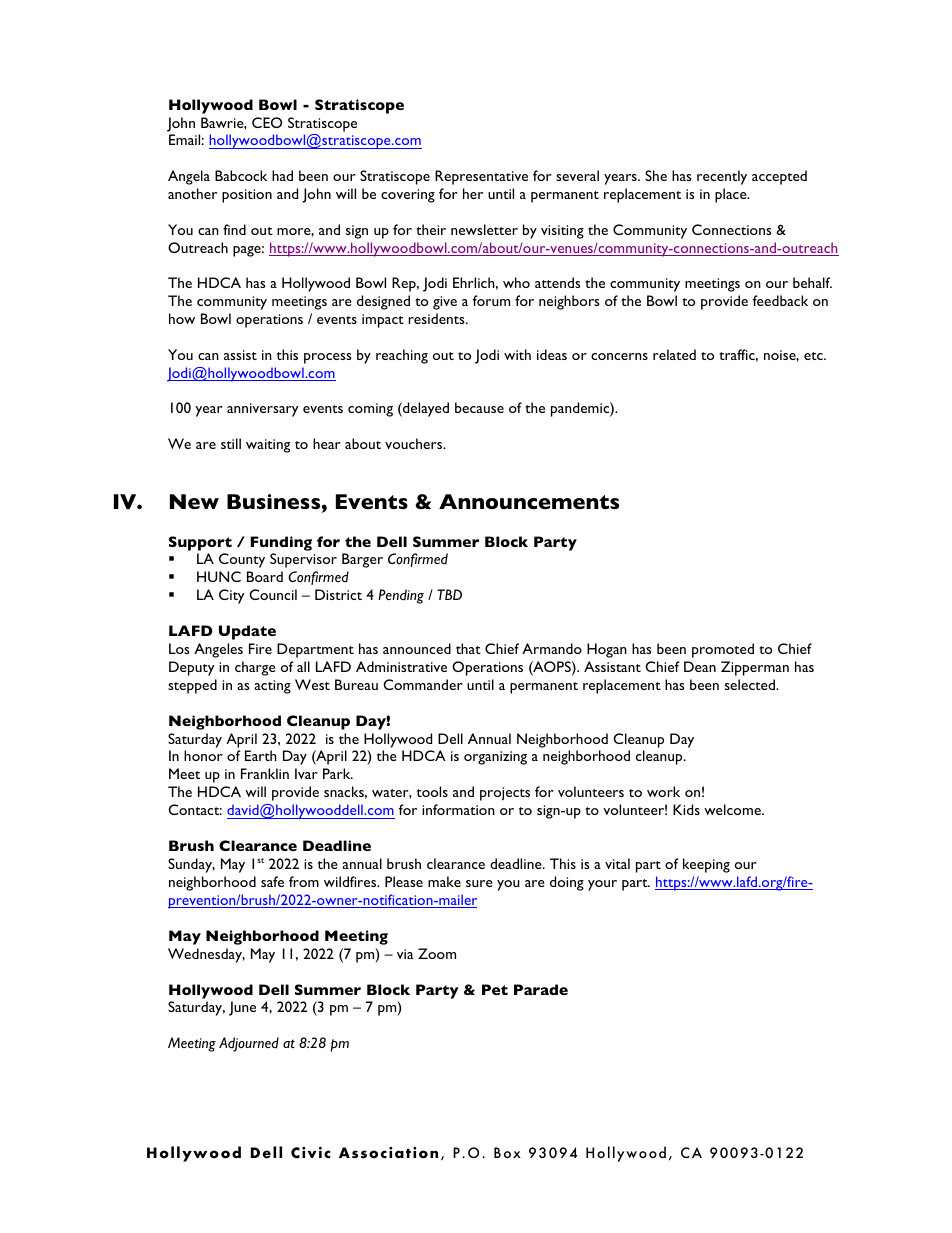 The height and width of the page is (1233, 952). What do you see at coordinates (674, 354) in the page?
I see `related` at bounding box center [674, 354].
